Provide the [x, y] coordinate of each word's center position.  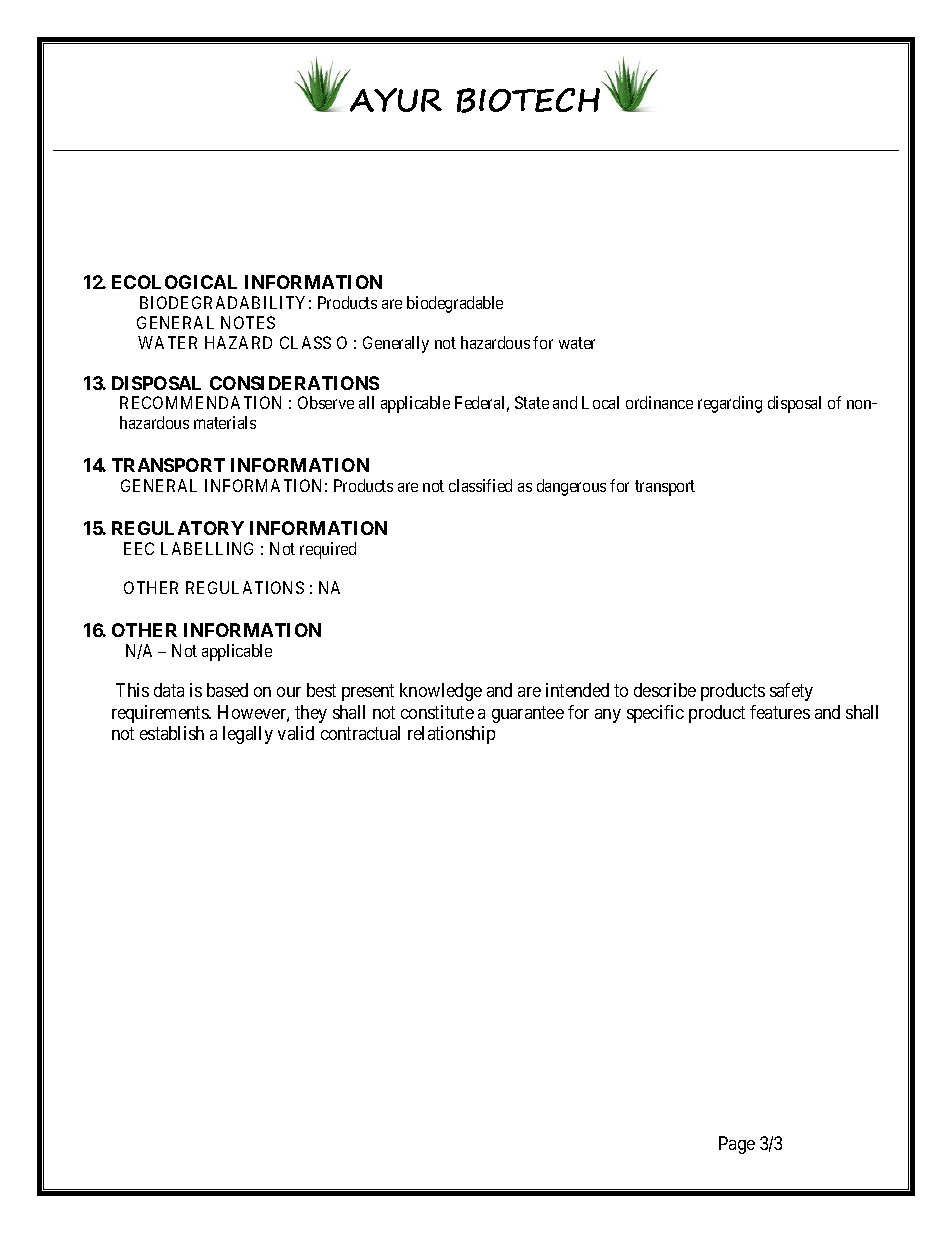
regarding [730, 404]
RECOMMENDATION [200, 402]
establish [172, 733]
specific [655, 714]
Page [737, 1145]
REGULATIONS [245, 587]
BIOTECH [528, 100]
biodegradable [455, 304]
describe [665, 690]
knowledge [441, 692]
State [532, 402]
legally [248, 735]
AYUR [396, 100]
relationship [451, 735]
